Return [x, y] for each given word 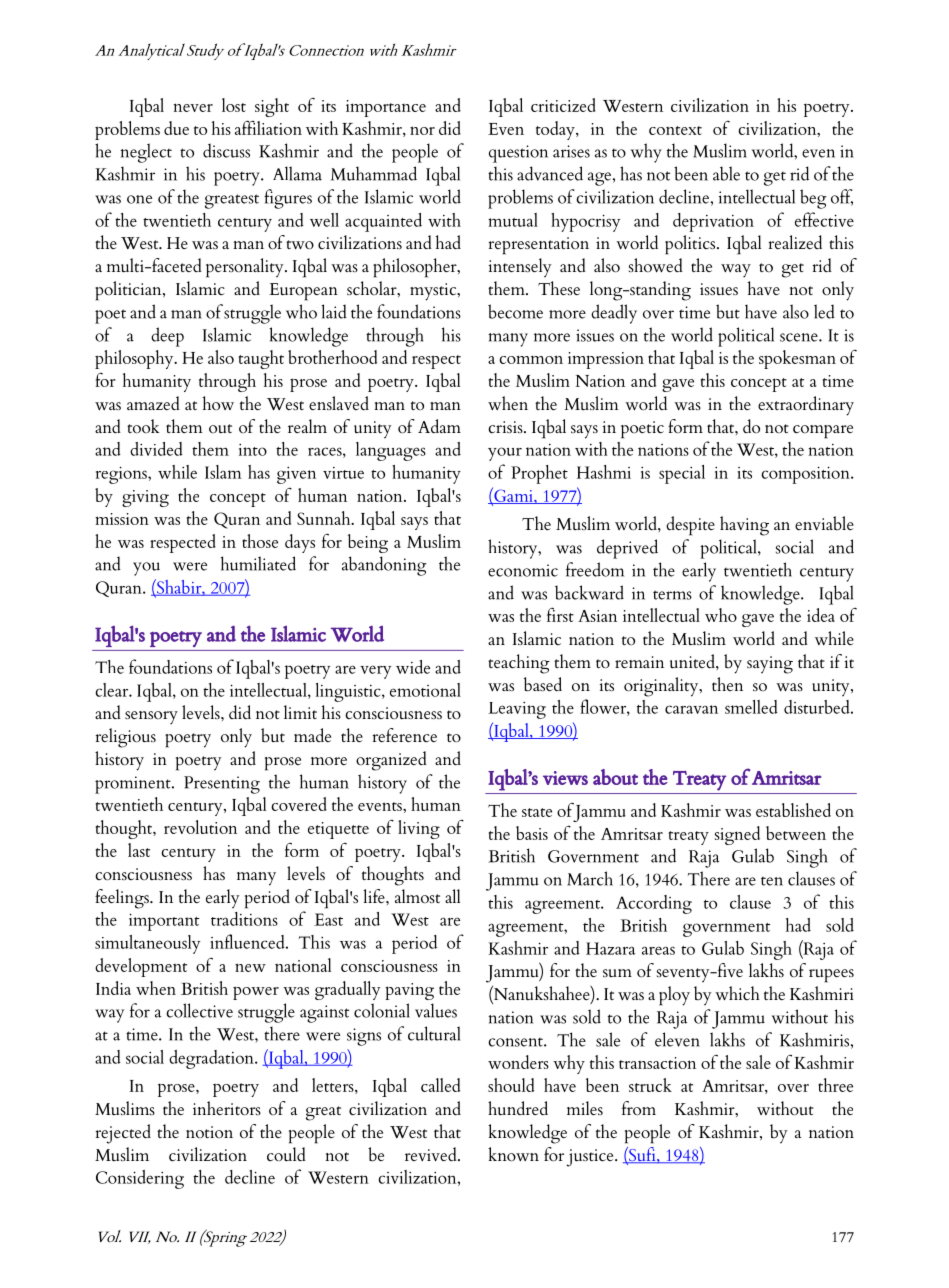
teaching [519, 664]
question [518, 154]
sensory [151, 718]
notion [209, 1132]
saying [770, 665]
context [675, 130]
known [513, 1154]
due [176, 128]
